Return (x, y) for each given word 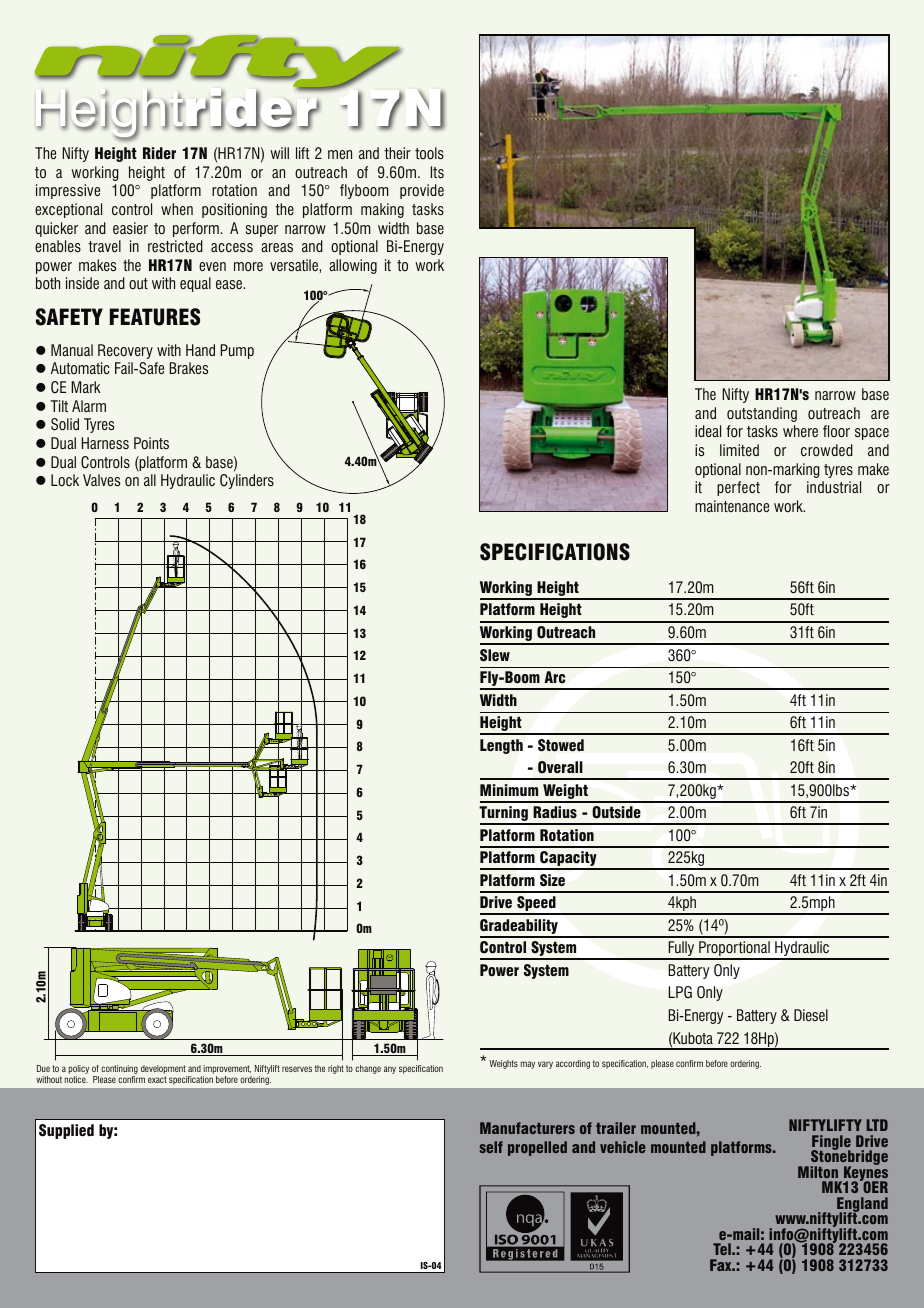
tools (429, 153)
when (177, 209)
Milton (818, 1172)
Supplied (66, 1131)
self (491, 1147)
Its (437, 172)
